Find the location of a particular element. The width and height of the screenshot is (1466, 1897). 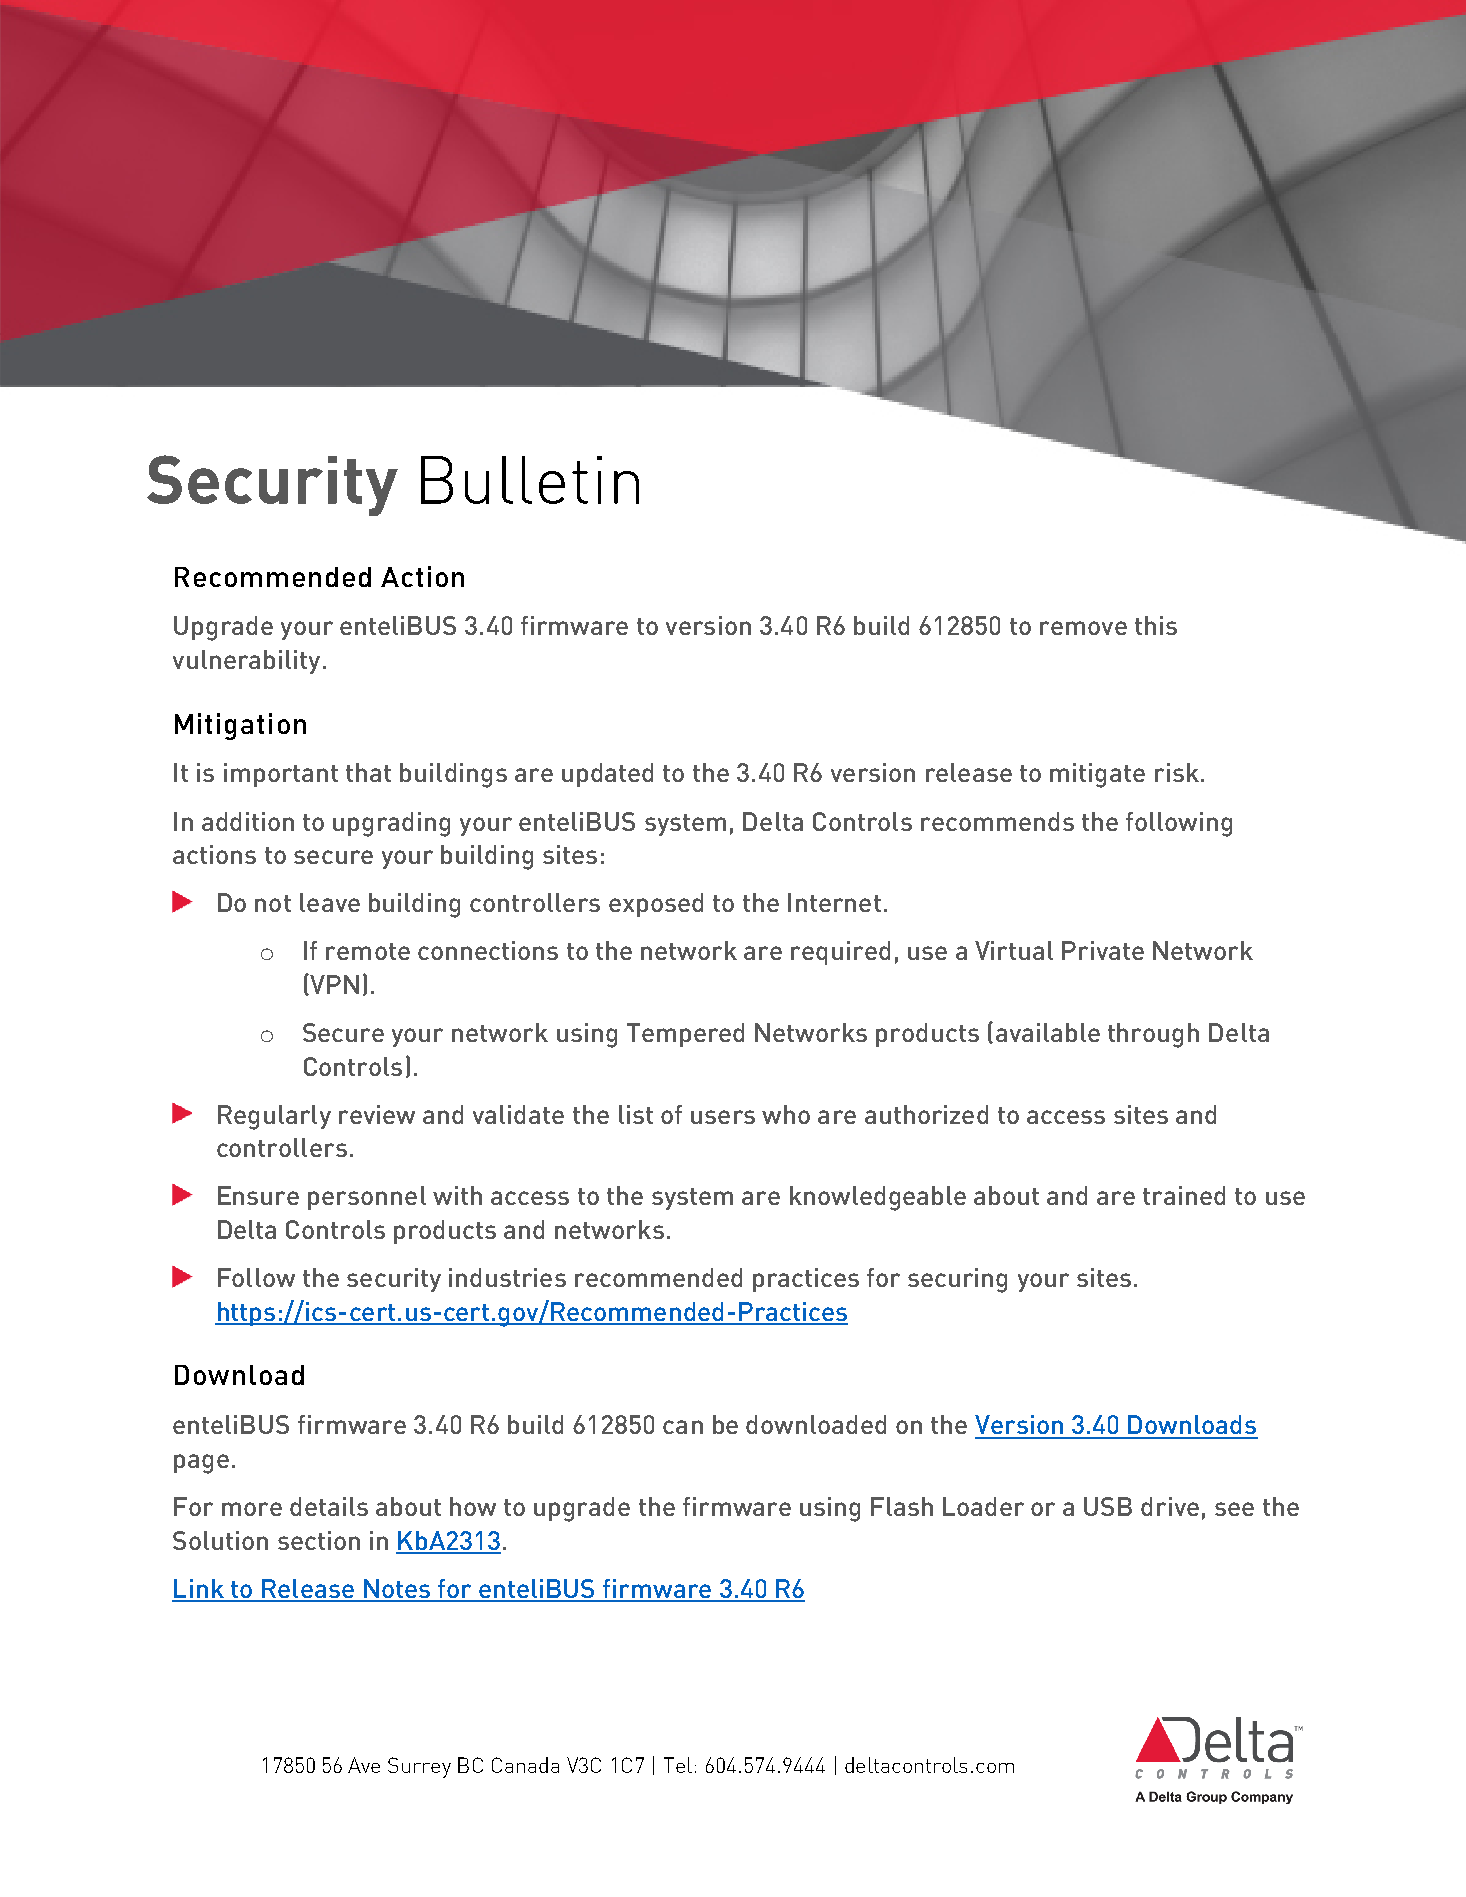

Bulletin is located at coordinates (530, 480).
